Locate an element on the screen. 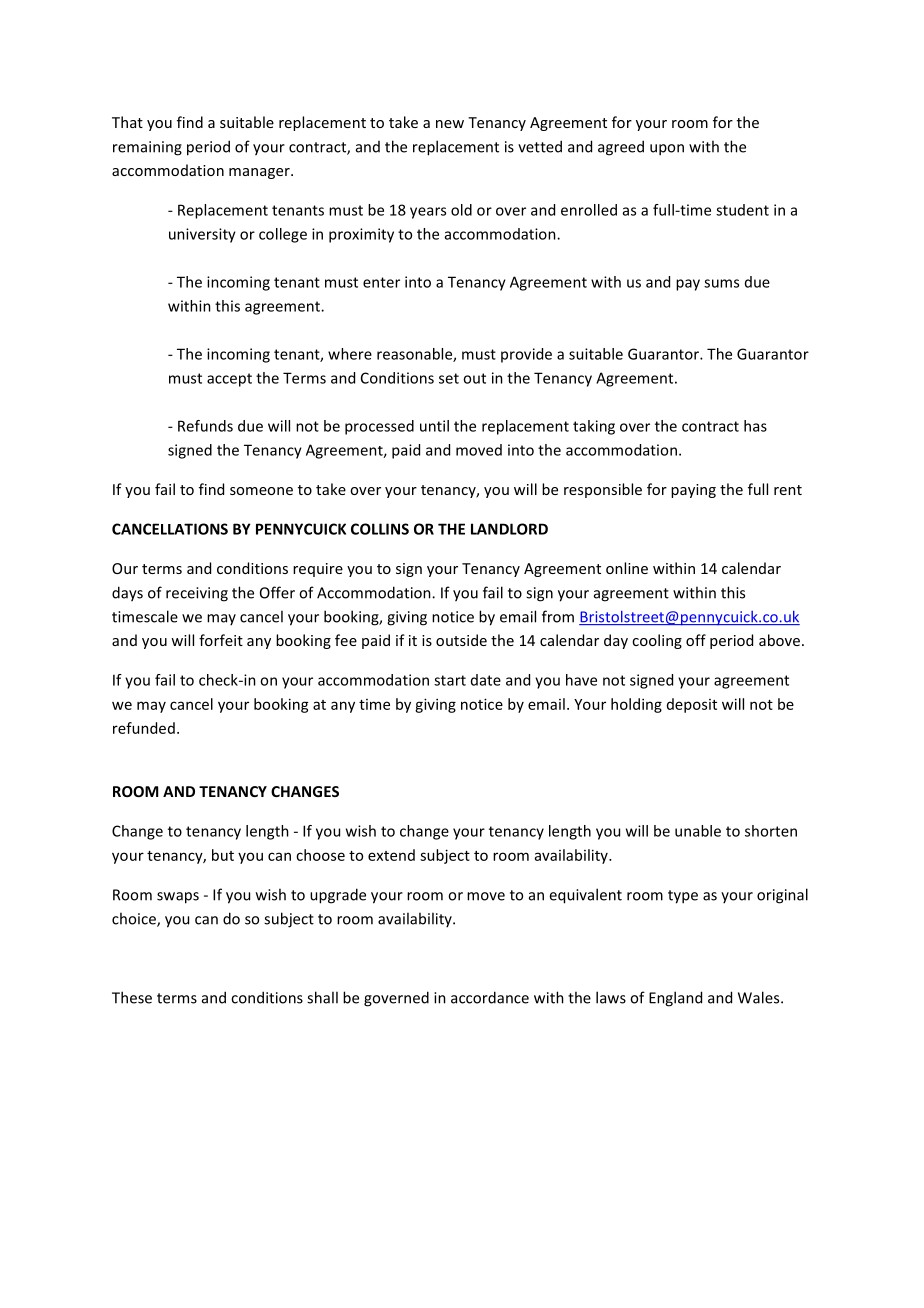  deposit is located at coordinates (692, 705).
